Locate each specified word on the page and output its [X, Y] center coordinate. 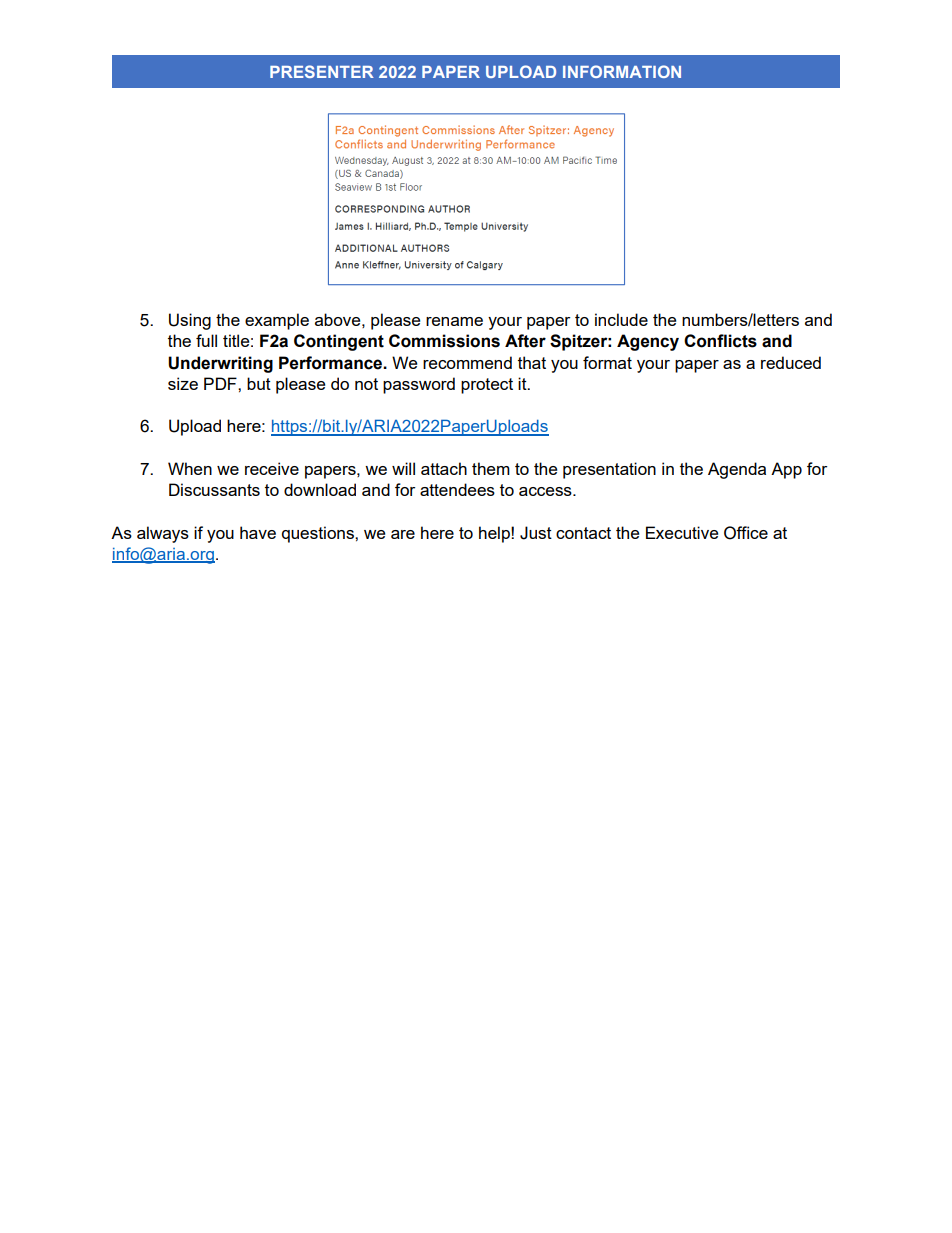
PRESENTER [322, 71]
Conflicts [720, 341]
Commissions [444, 341]
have [258, 532]
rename [454, 321]
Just [536, 533]
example [277, 321]
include [621, 319]
